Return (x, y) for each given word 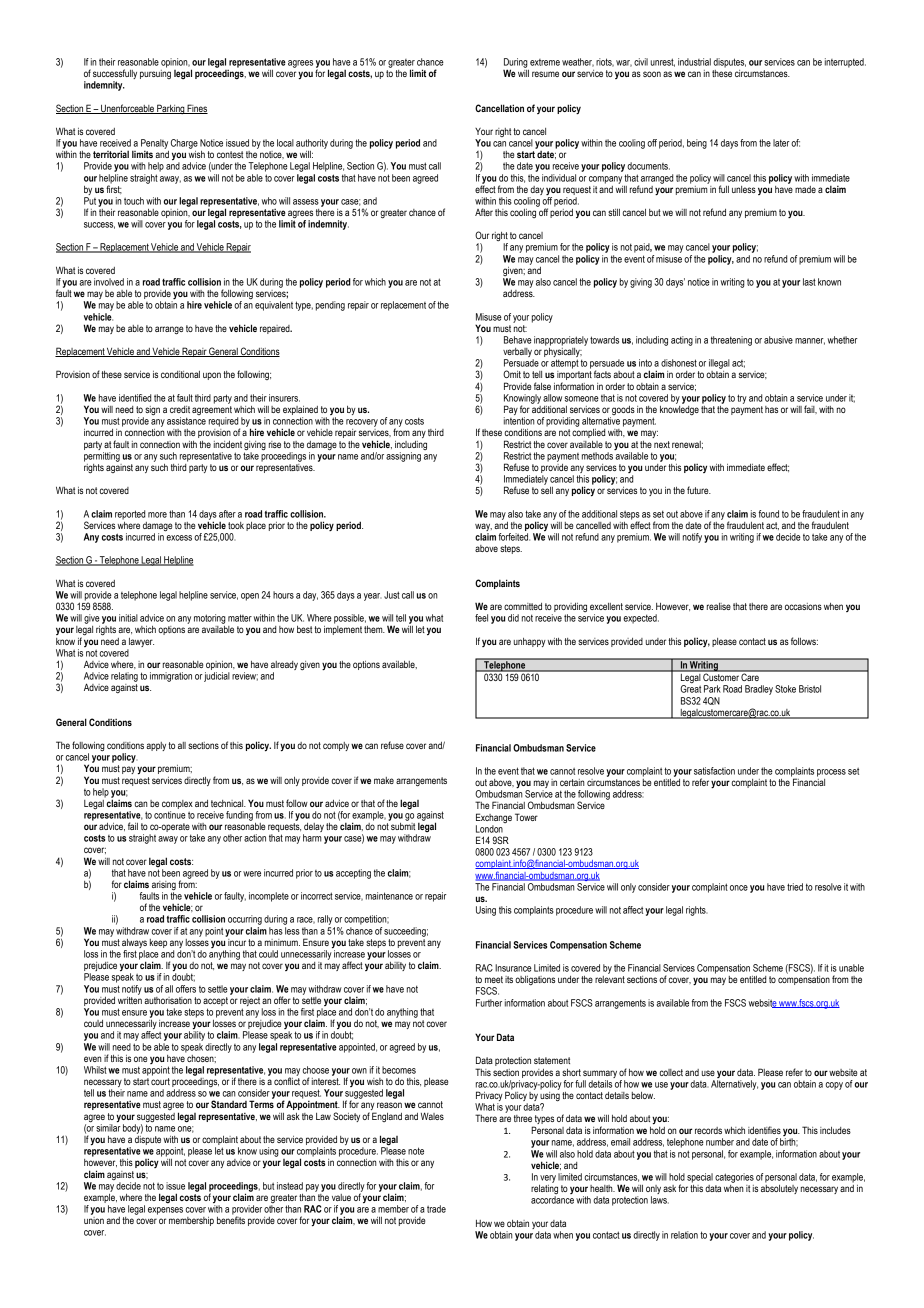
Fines (197, 109)
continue (170, 815)
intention (519, 421)
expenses (165, 1211)
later (781, 143)
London (489, 829)
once (739, 888)
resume (545, 74)
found (769, 514)
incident (228, 444)
